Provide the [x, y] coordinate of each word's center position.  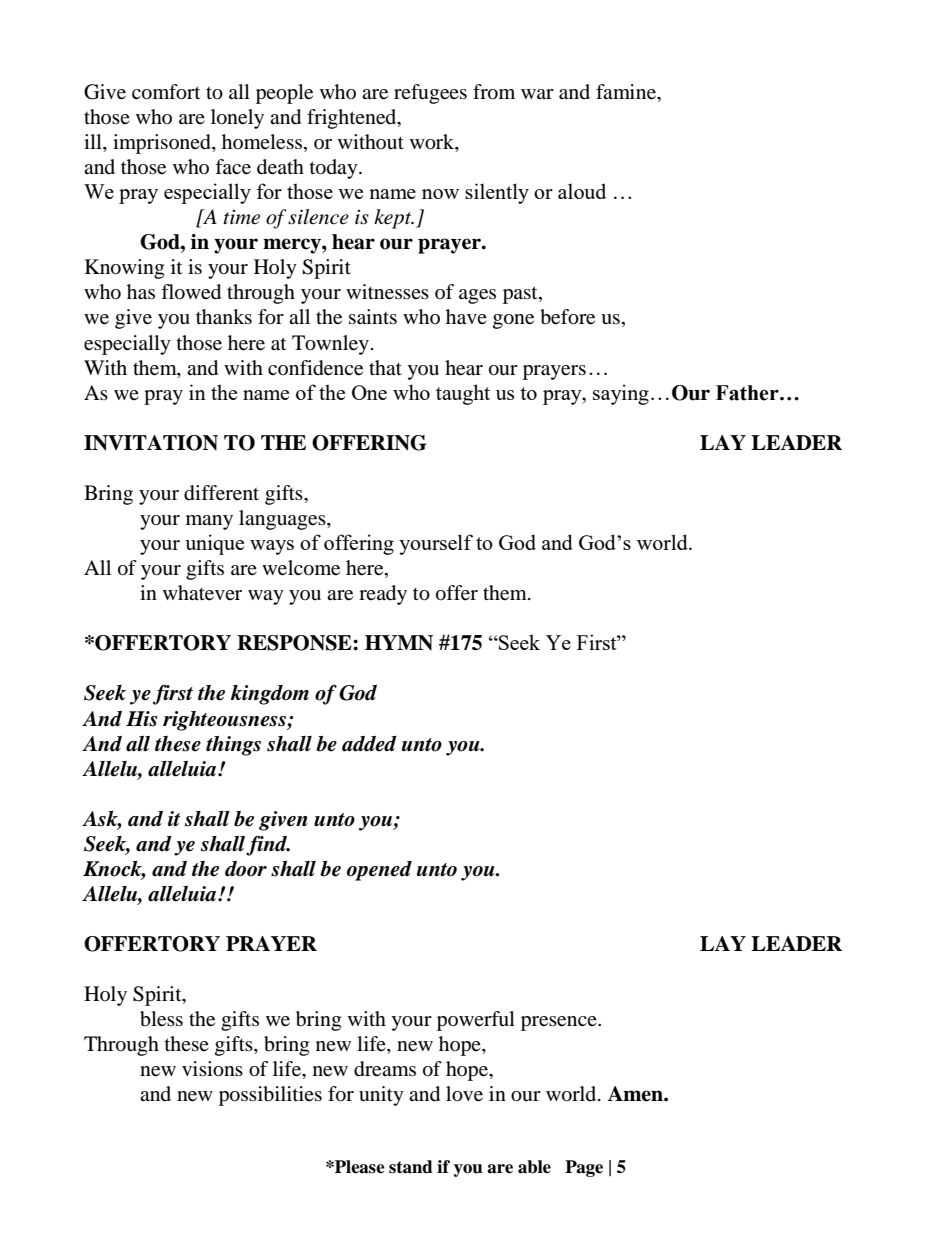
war [537, 94]
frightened [353, 119]
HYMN [399, 643]
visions [212, 1069]
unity [381, 1096]
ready [383, 595]
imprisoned [163, 144]
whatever [202, 593]
